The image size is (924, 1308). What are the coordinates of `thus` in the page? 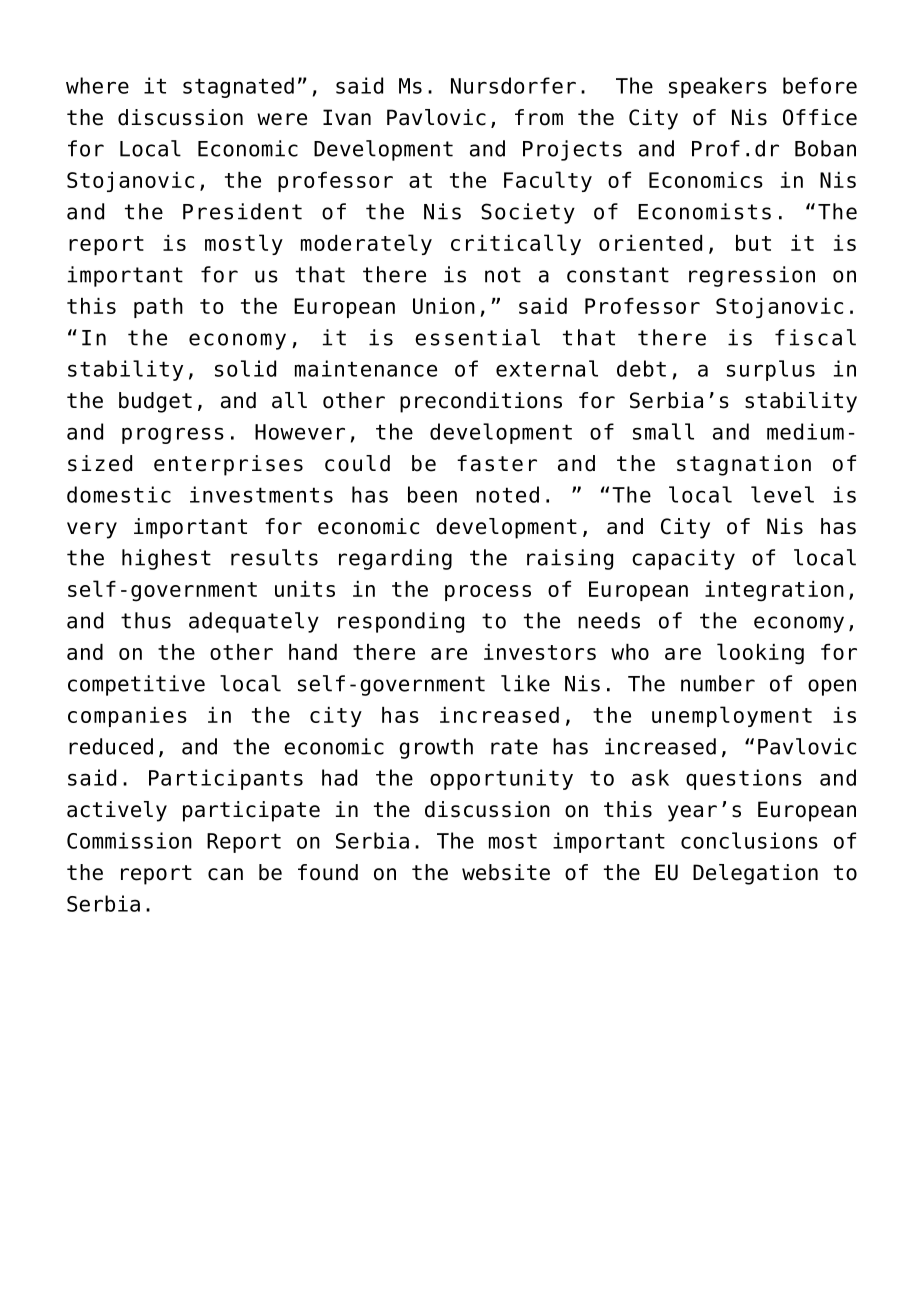 It's located at (146, 620).
